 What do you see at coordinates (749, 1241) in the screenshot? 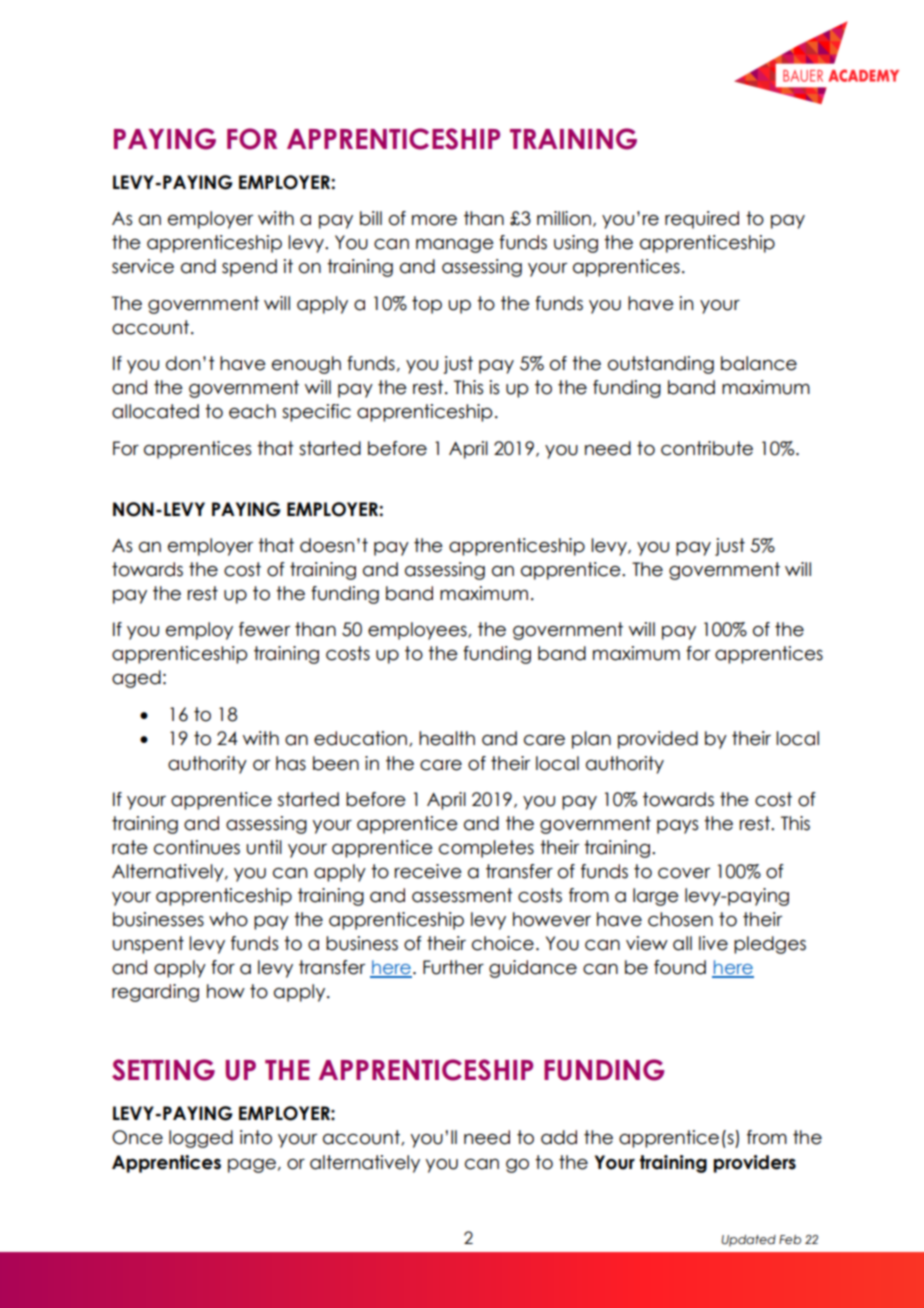
I see `Updated` at bounding box center [749, 1241].
